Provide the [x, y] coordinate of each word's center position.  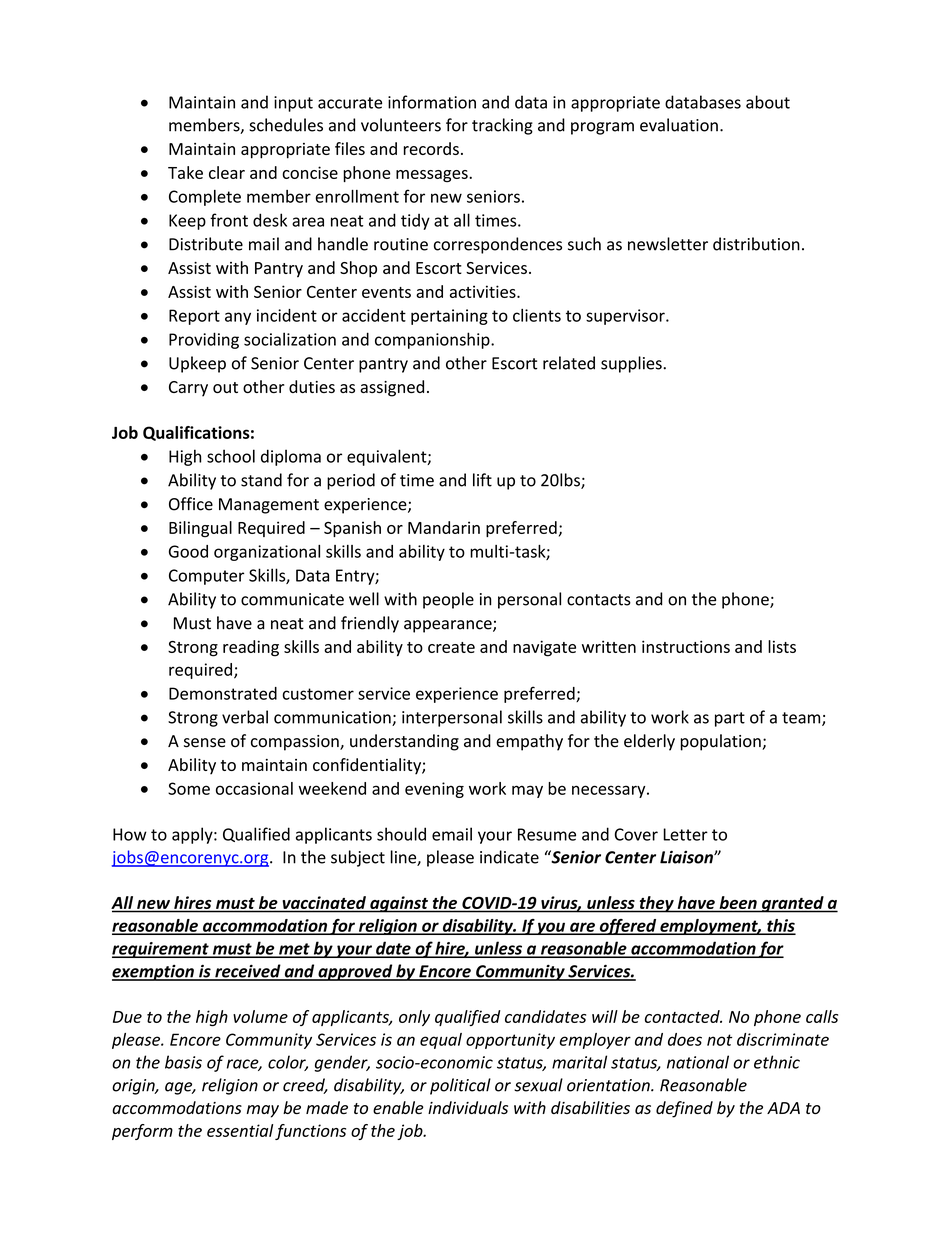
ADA [783, 1108]
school [231, 456]
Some [189, 788]
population [721, 742]
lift [482, 480]
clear [227, 172]
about [768, 102]
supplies [632, 364]
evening [434, 790]
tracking [502, 126]
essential [240, 1130]
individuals [468, 1107]
